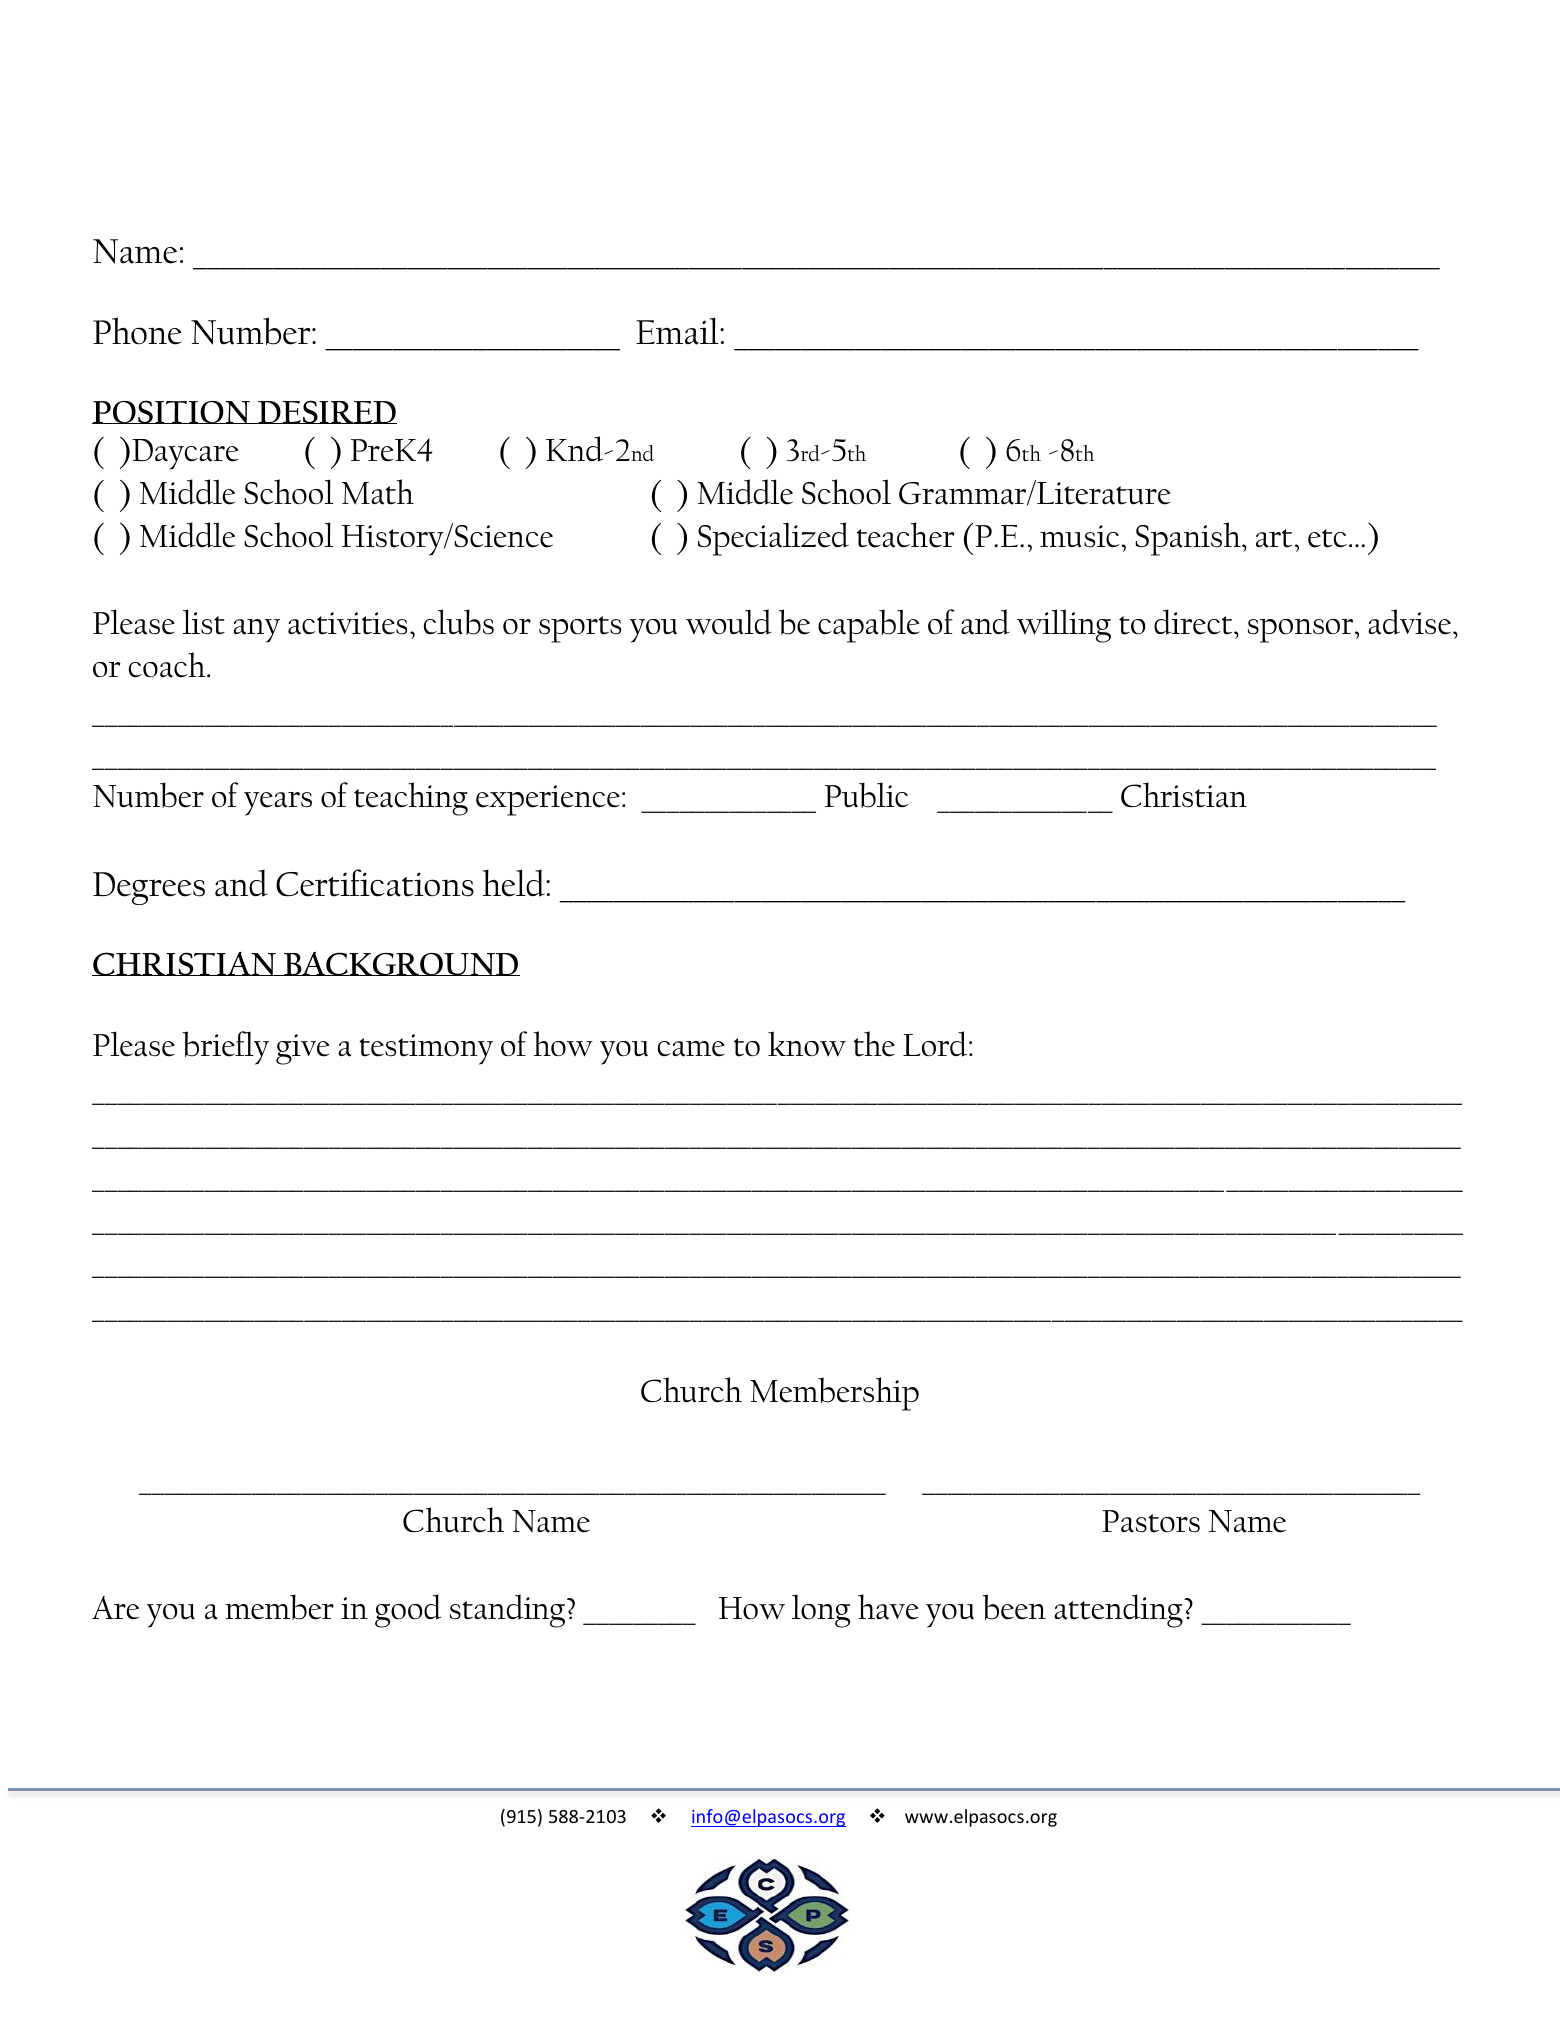  I want to click on DESIRED, so click(326, 412).
